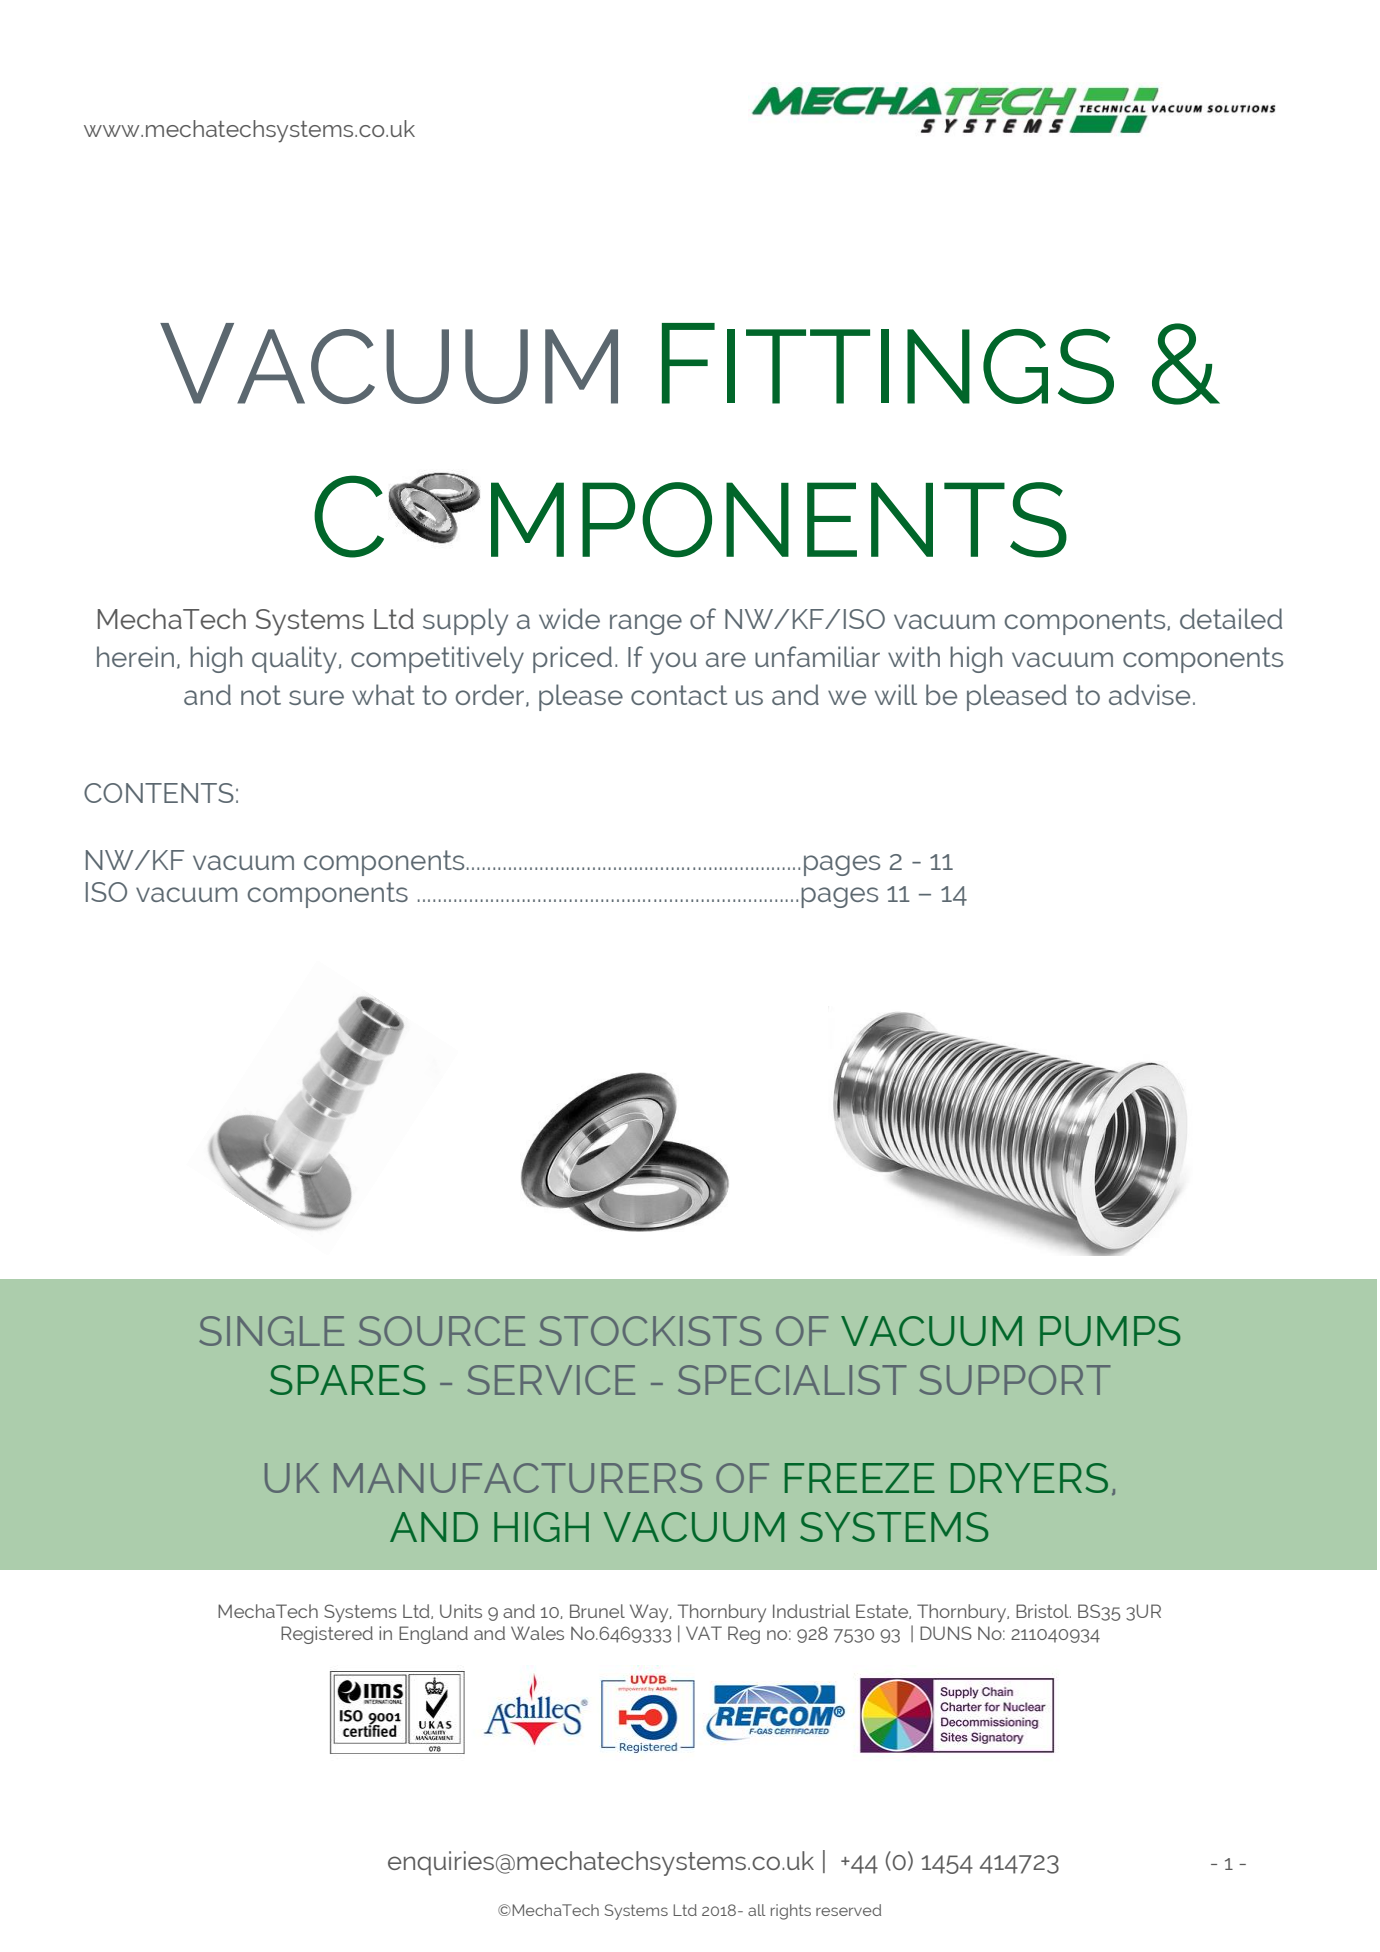 The image size is (1380, 1952). What do you see at coordinates (650, 1331) in the screenshot?
I see `STOCKISTS` at bounding box center [650, 1331].
